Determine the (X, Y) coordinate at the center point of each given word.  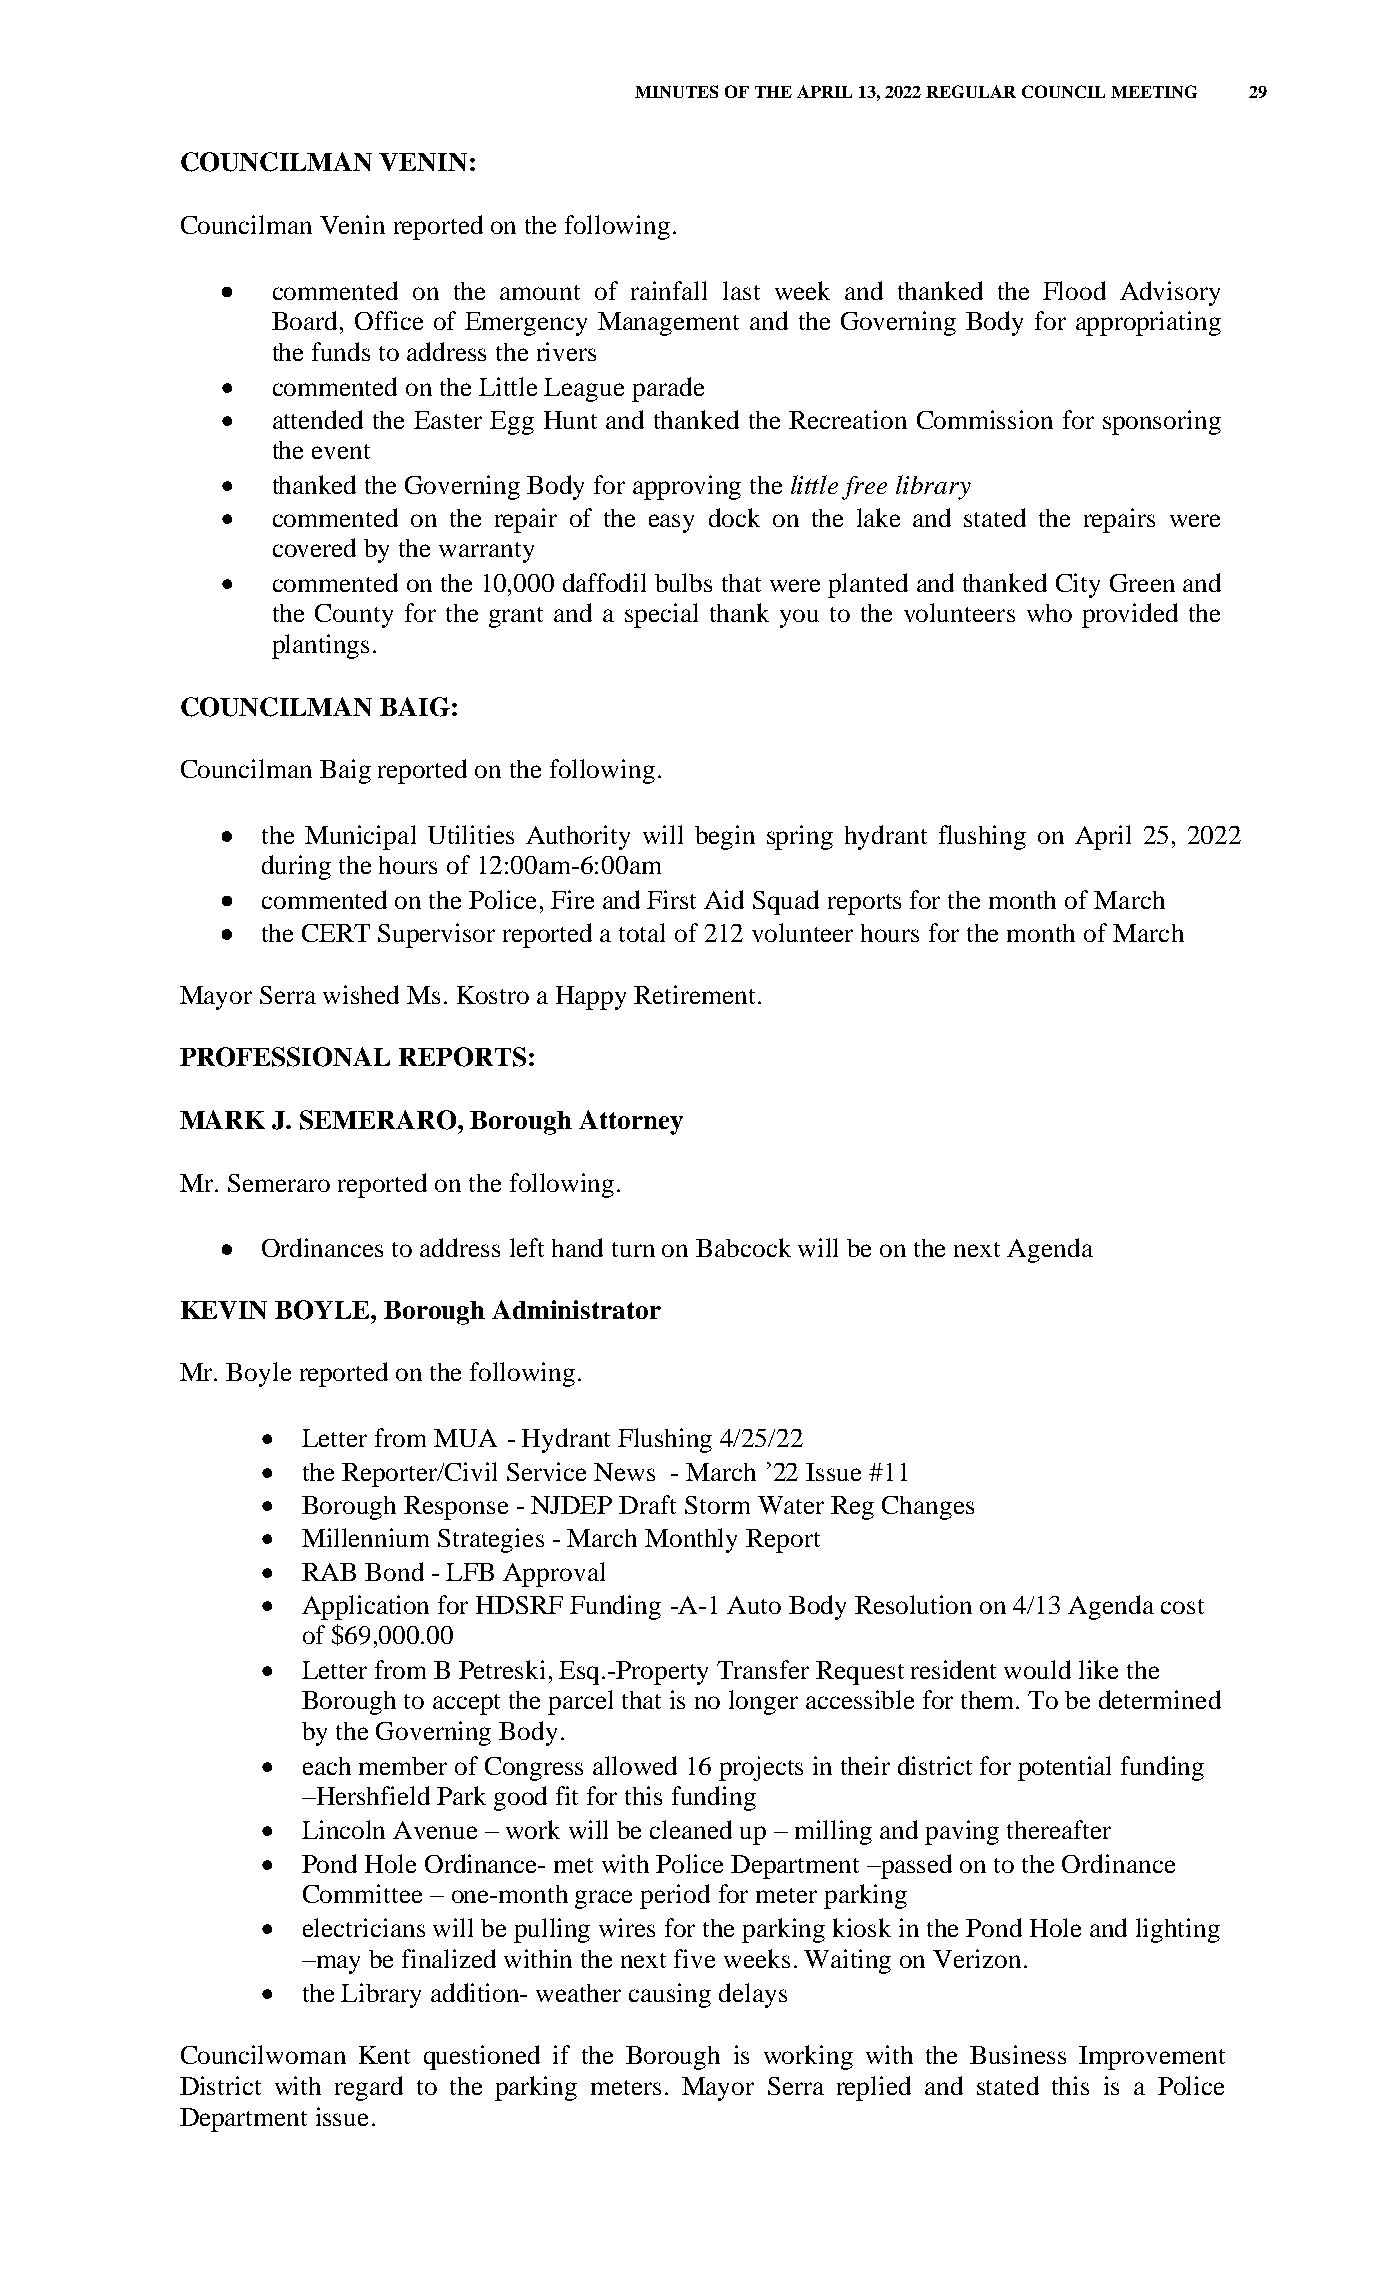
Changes (928, 1508)
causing (670, 1995)
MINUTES (676, 91)
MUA (465, 1438)
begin (725, 837)
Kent (384, 2055)
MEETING (1154, 91)
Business (1018, 2054)
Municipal (360, 837)
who (1049, 613)
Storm (717, 1505)
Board (304, 320)
